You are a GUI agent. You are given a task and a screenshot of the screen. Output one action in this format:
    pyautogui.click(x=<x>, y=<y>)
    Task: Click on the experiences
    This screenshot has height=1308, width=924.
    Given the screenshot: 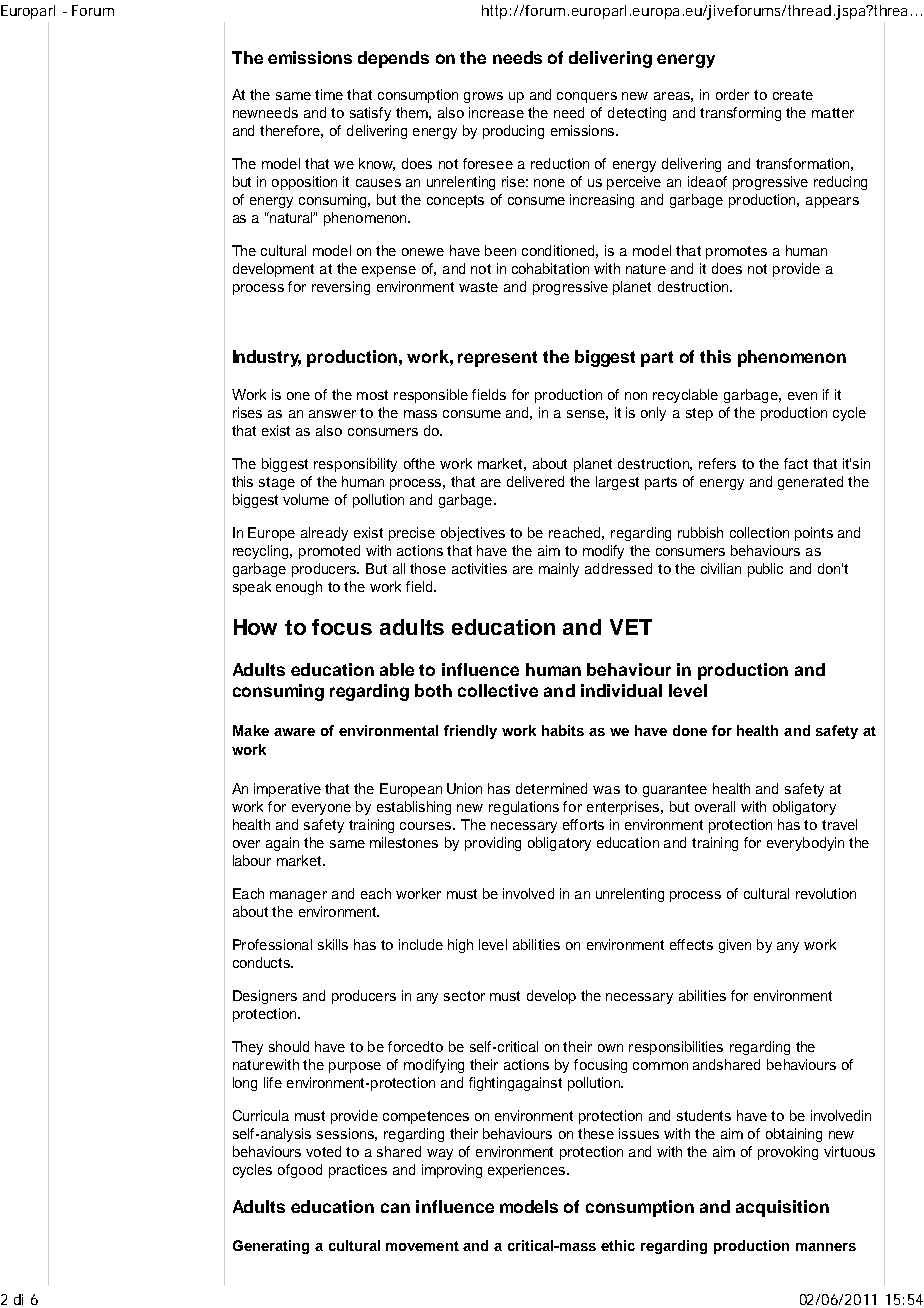 What is the action you would take?
    pyautogui.click(x=528, y=1171)
